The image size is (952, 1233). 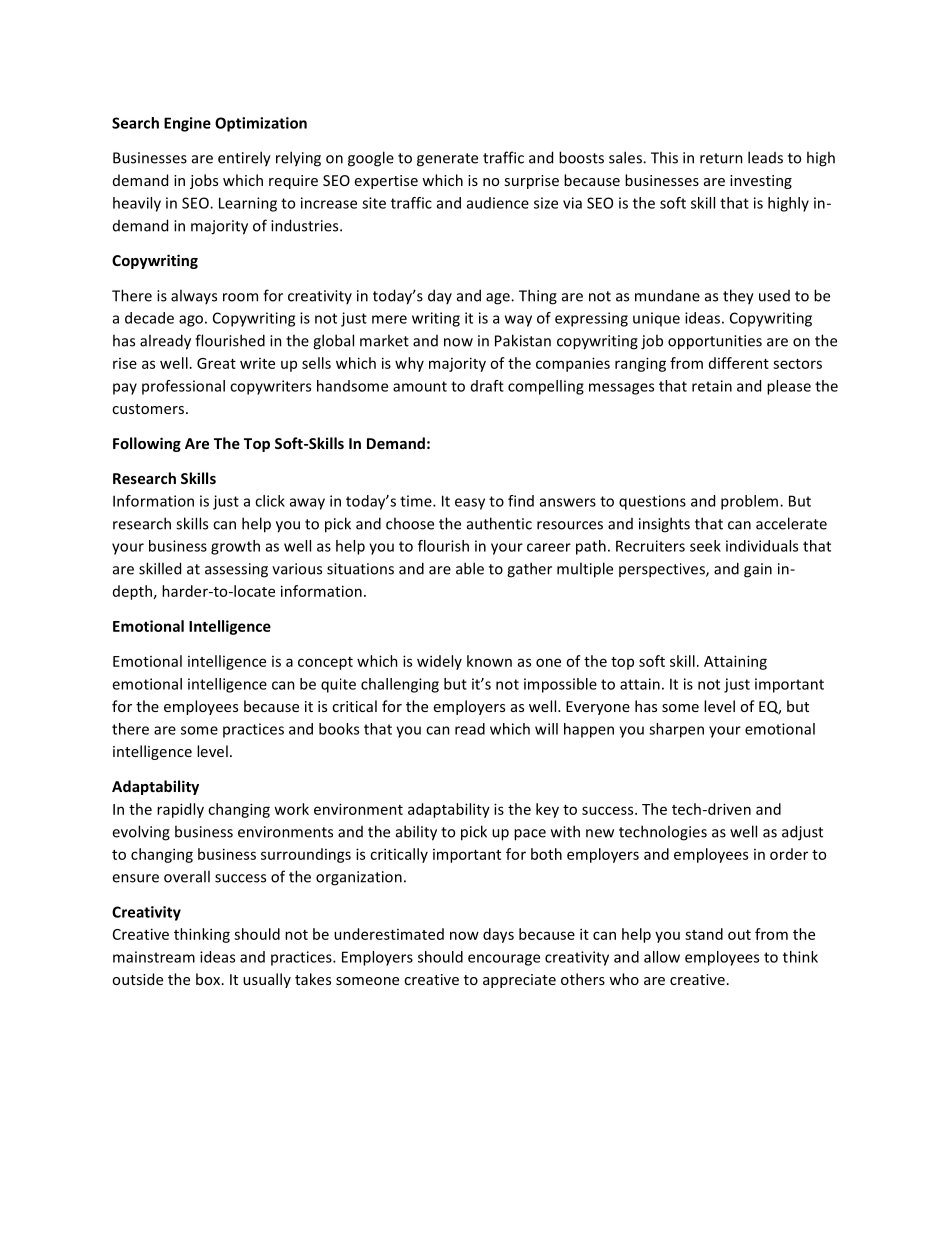 What do you see at coordinates (721, 158) in the screenshot?
I see `return` at bounding box center [721, 158].
